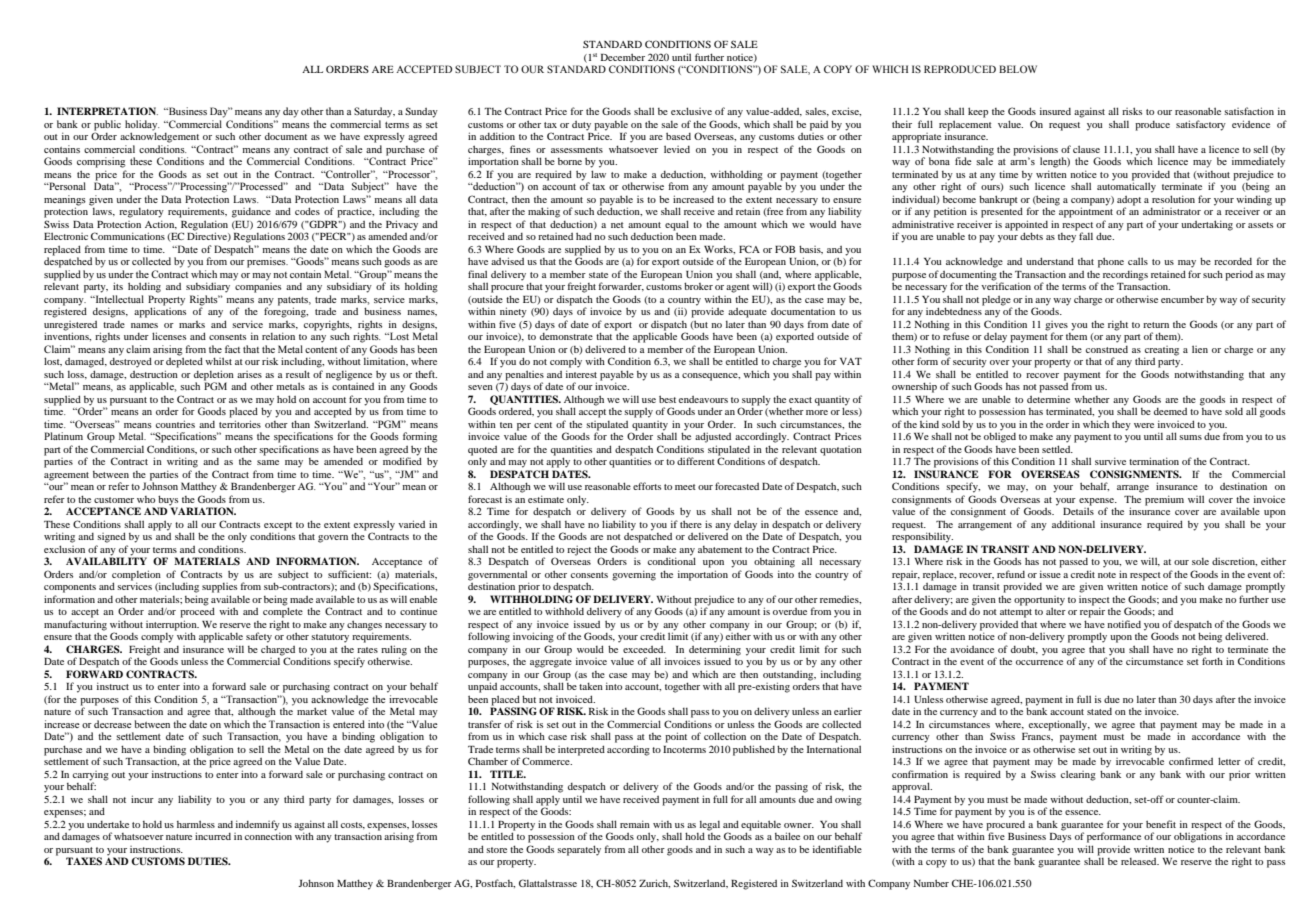 Image resolution: width=1308 pixels, height=924 pixels. I want to click on insured, so click(1055, 111).
